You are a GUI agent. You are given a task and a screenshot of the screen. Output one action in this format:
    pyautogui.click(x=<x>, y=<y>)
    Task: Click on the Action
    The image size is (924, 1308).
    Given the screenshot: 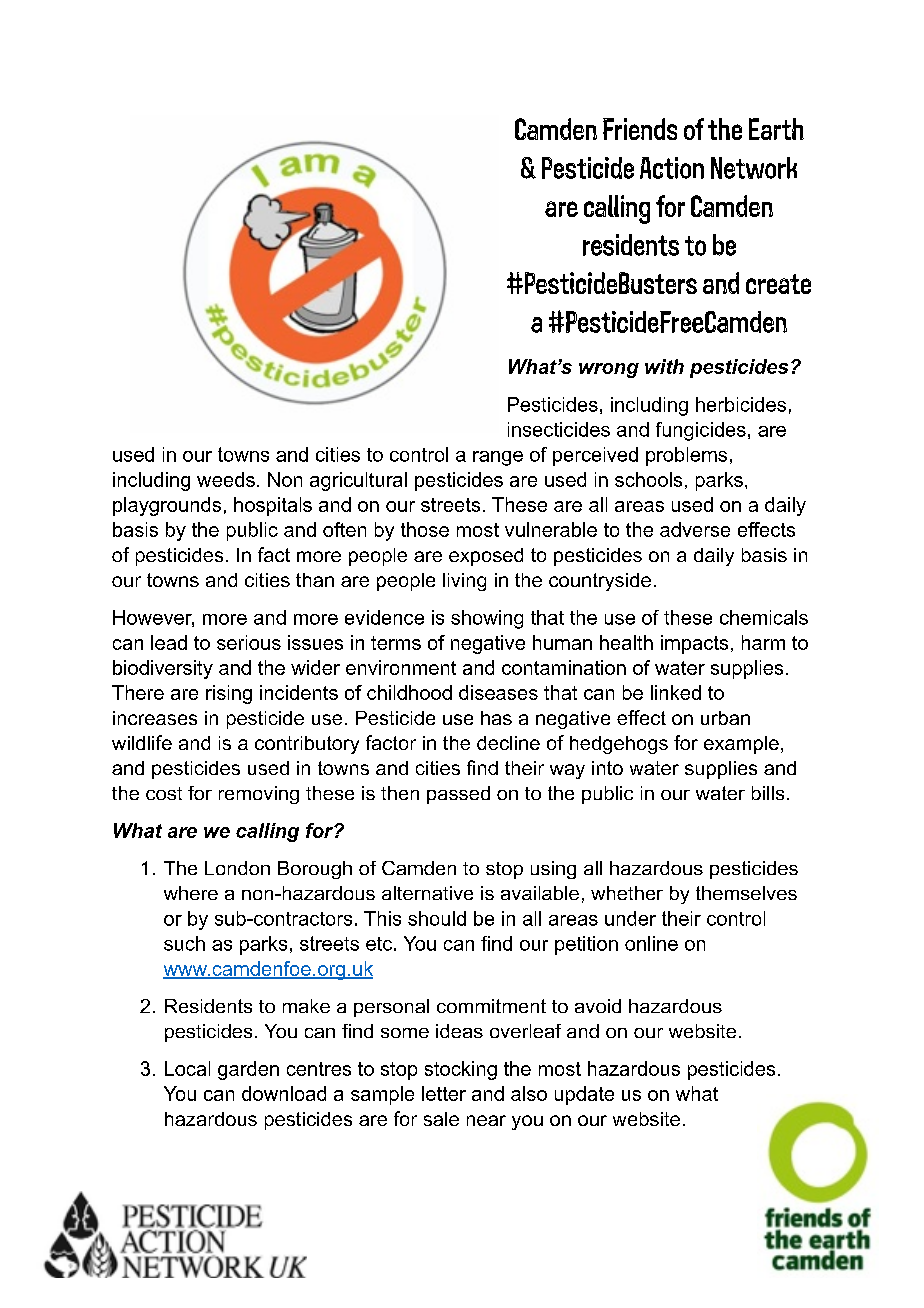 What is the action you would take?
    pyautogui.click(x=672, y=168)
